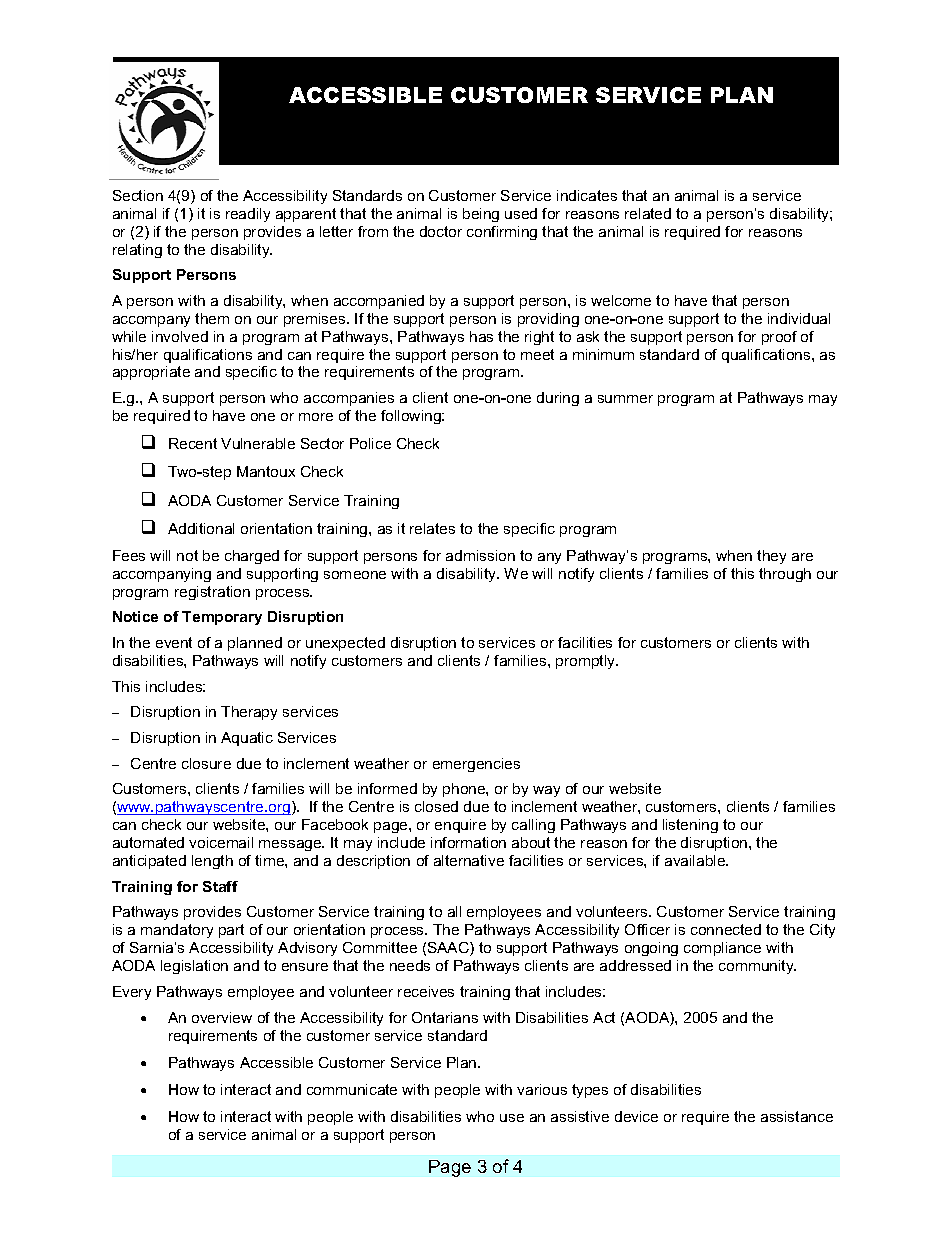  What do you see at coordinates (248, 215) in the screenshot?
I see `readily` at bounding box center [248, 215].
